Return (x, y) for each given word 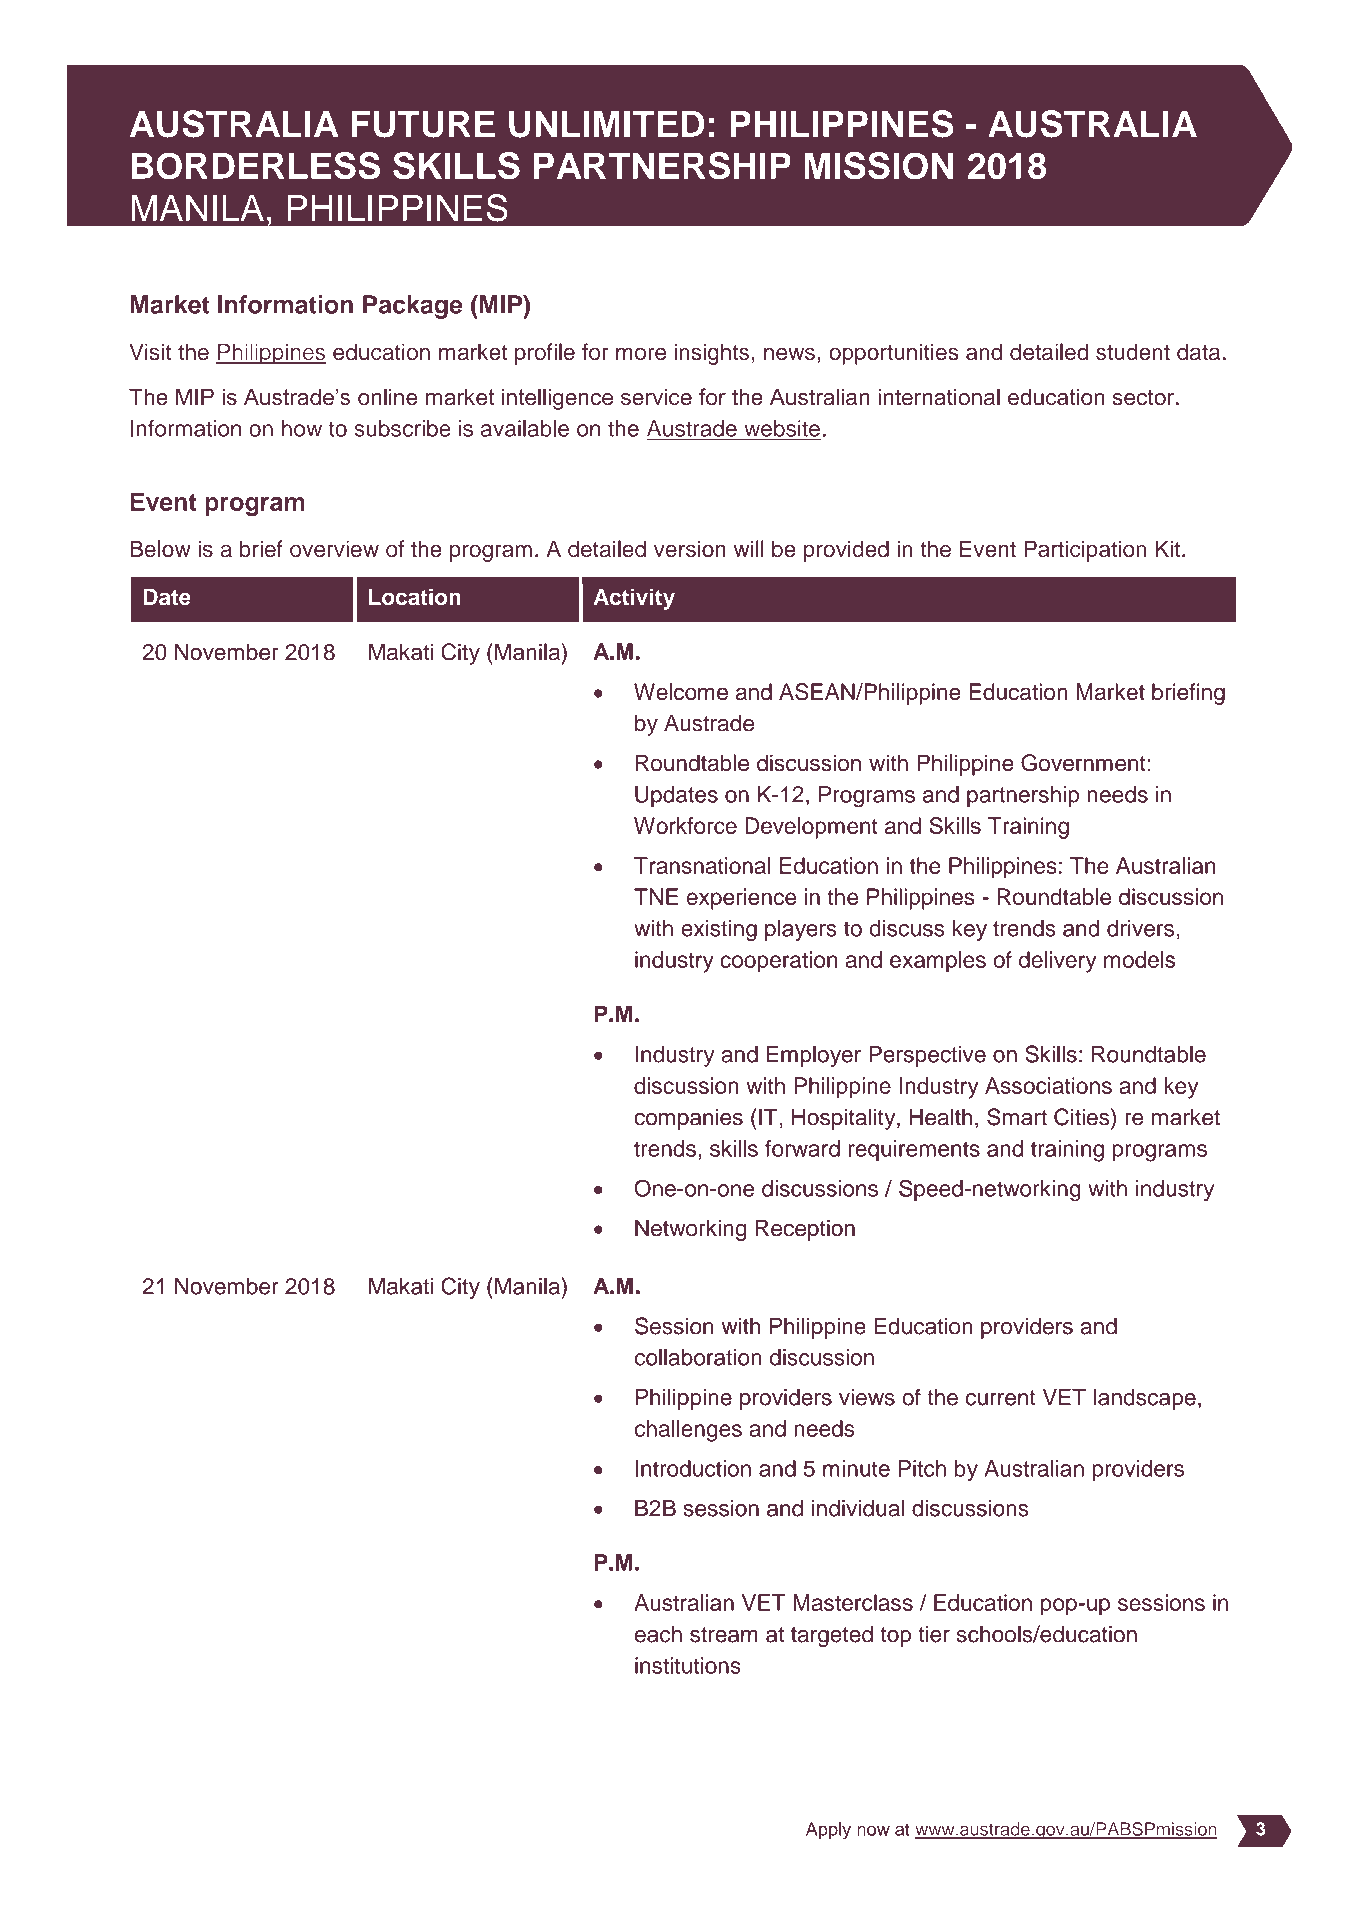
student (1133, 351)
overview (334, 548)
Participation (1085, 551)
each (658, 1634)
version (690, 548)
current (1000, 1398)
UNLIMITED (606, 124)
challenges (688, 1431)
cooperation (778, 962)
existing (719, 930)
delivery (1057, 962)
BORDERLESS (255, 166)
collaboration (698, 1357)
